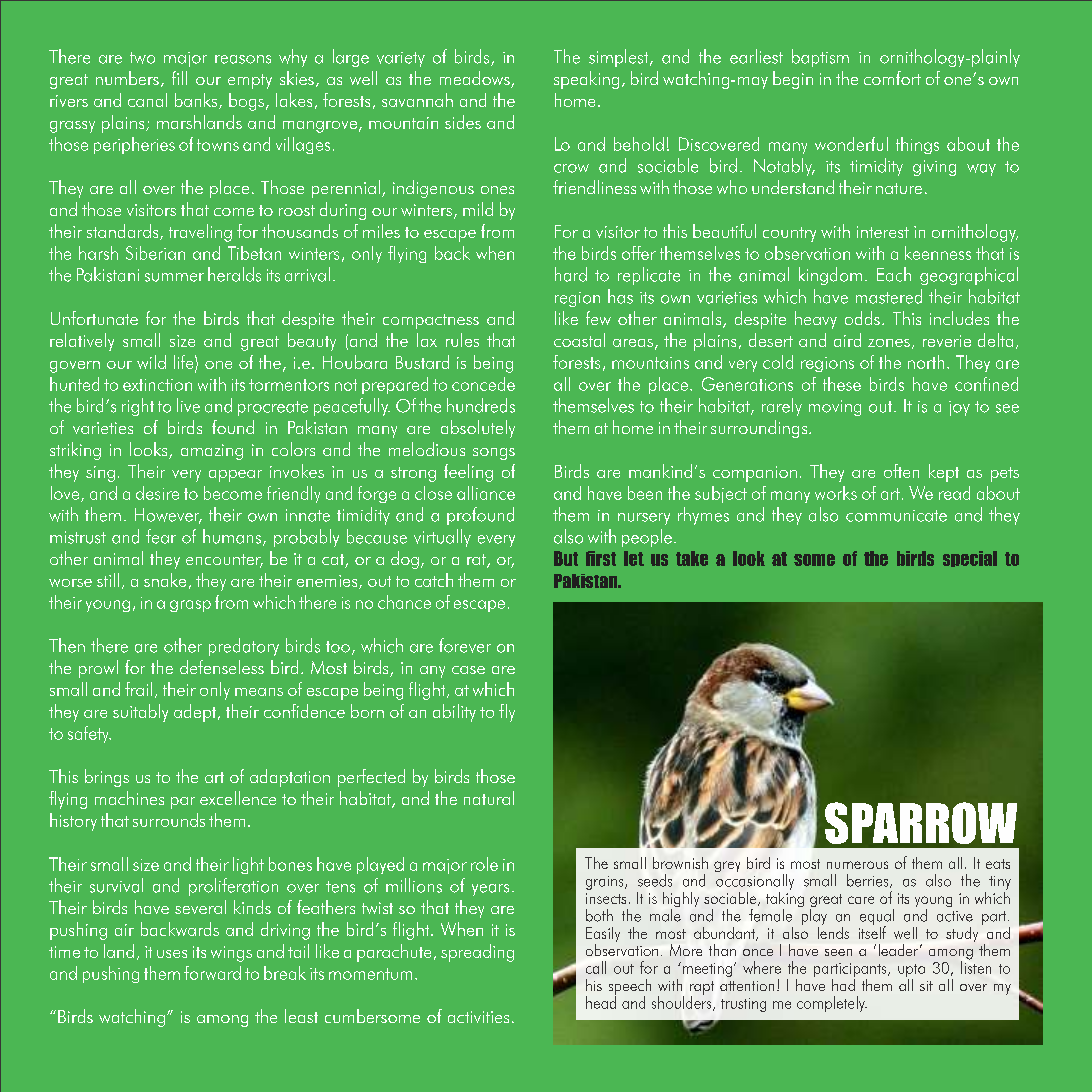 Image resolution: width=1092 pixels, height=1092 pixels. I want to click on taking, so click(785, 899).
